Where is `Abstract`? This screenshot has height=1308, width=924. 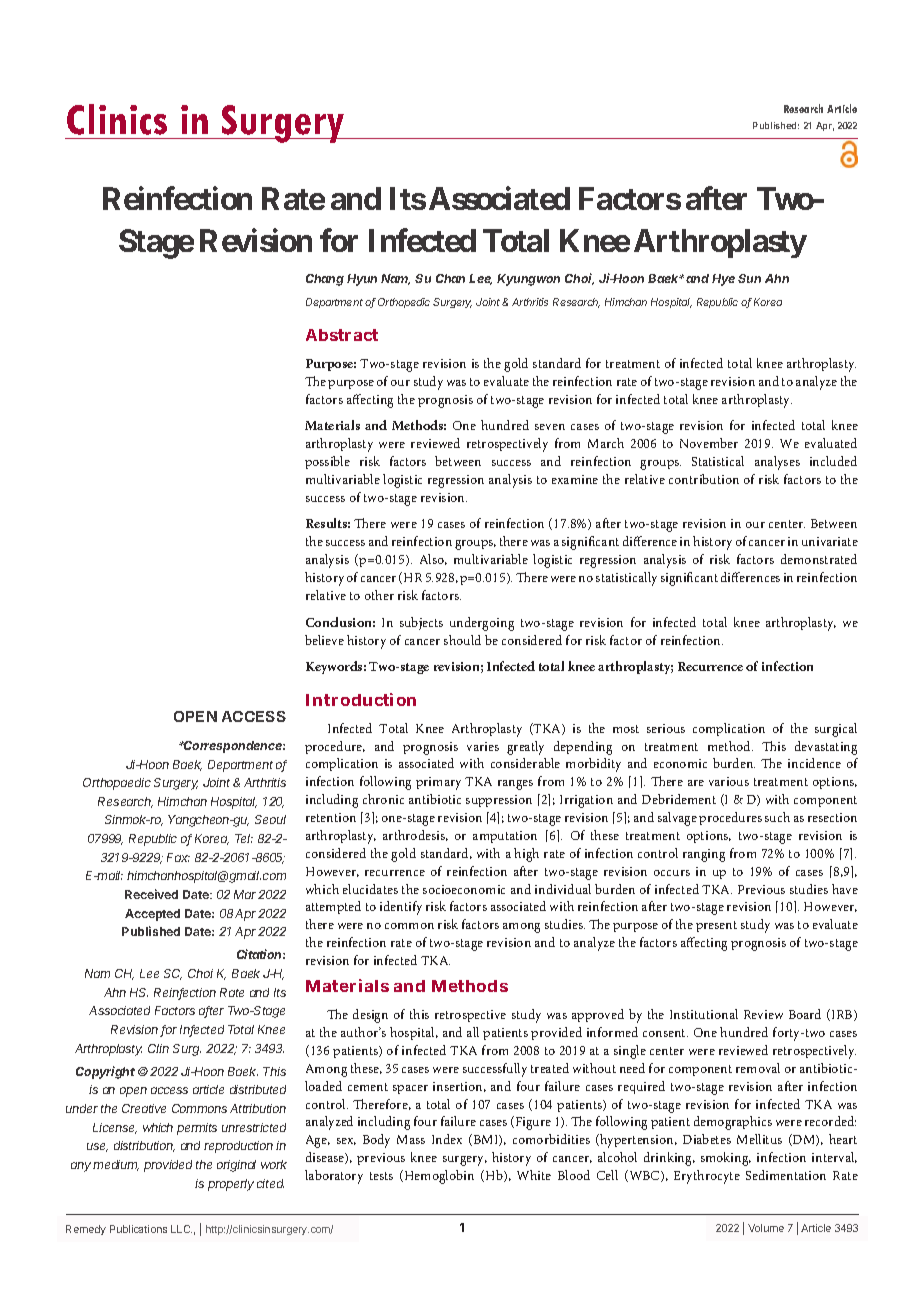
Abstract is located at coordinates (342, 335).
